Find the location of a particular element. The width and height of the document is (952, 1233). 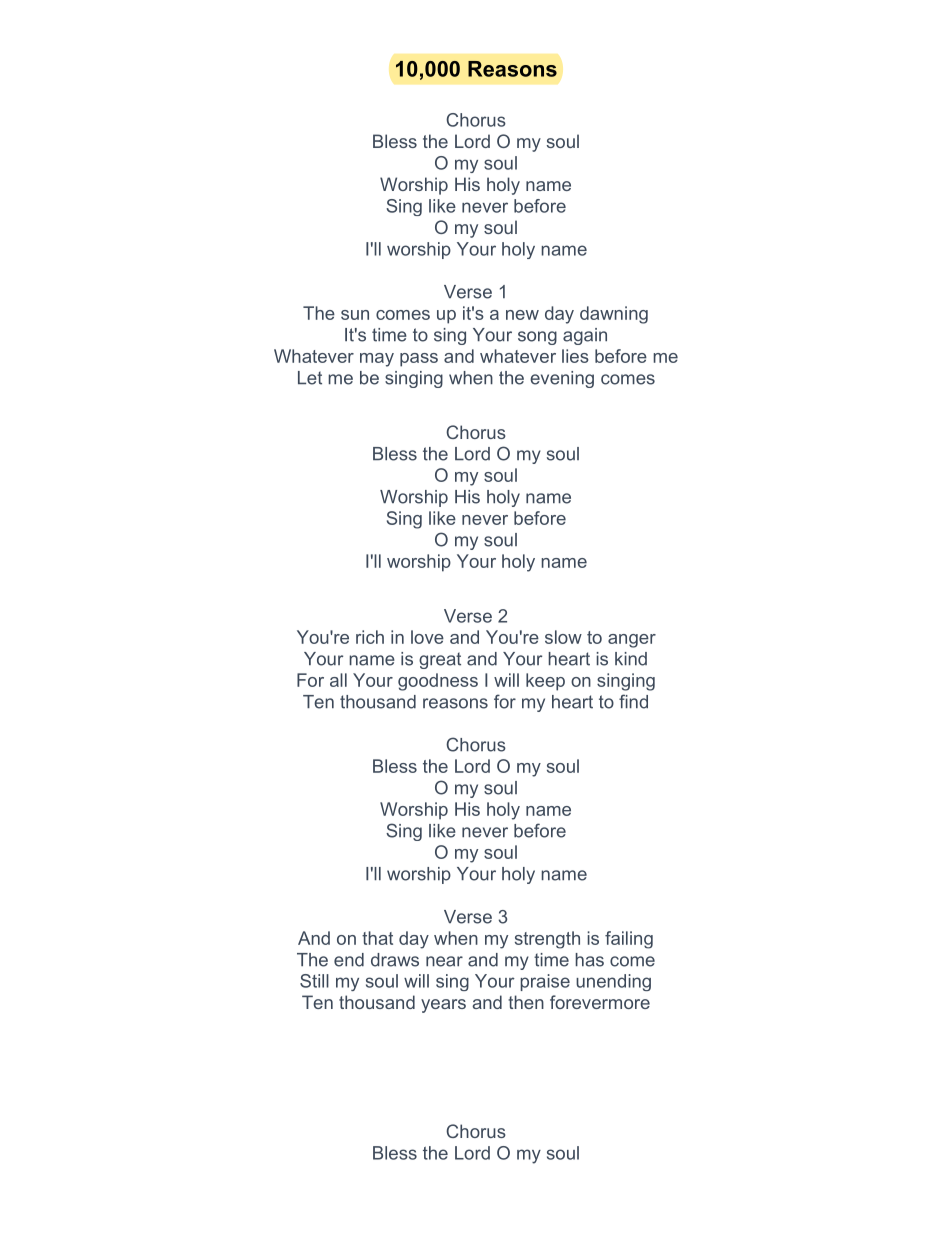

again is located at coordinates (585, 336).
